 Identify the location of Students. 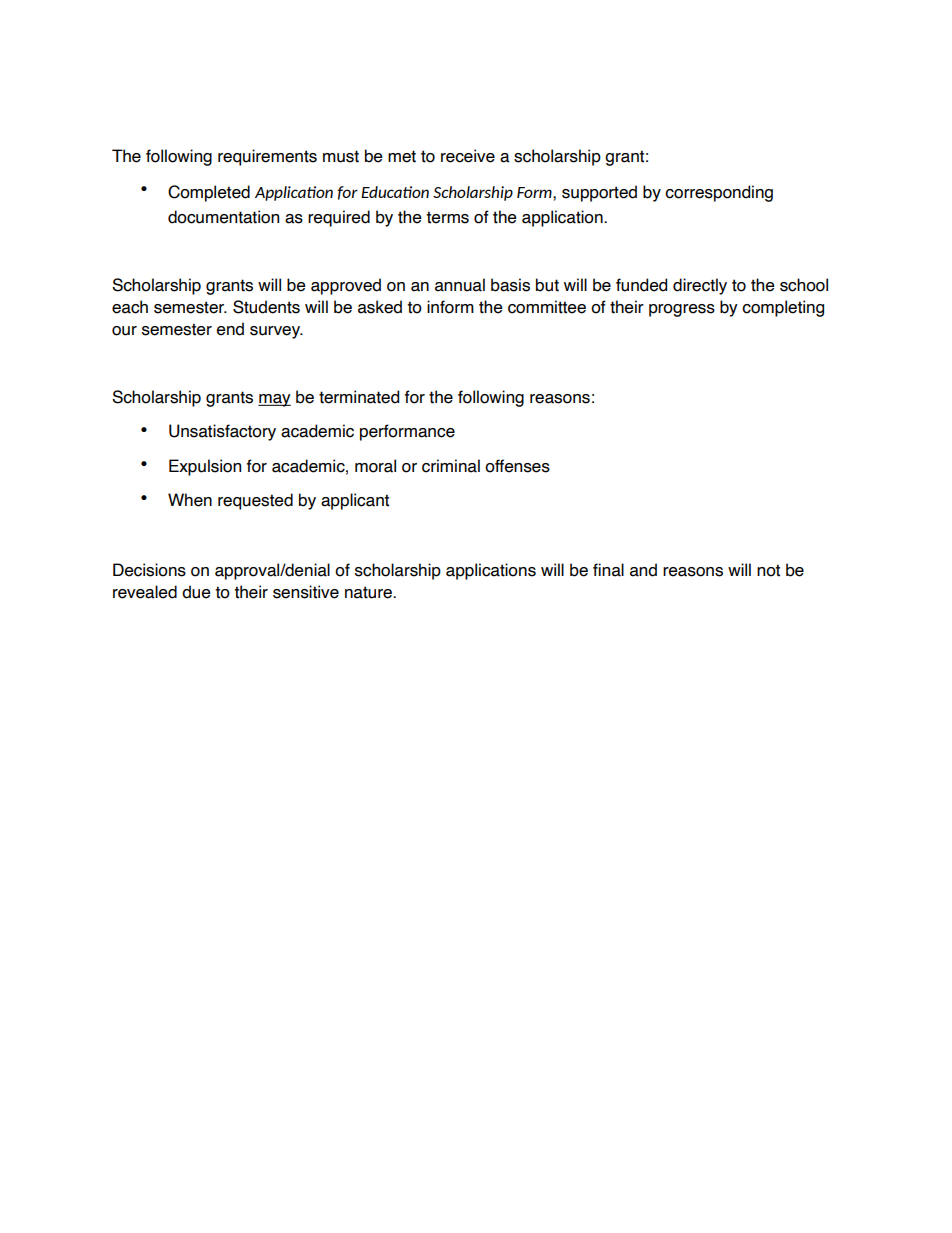
(266, 307).
